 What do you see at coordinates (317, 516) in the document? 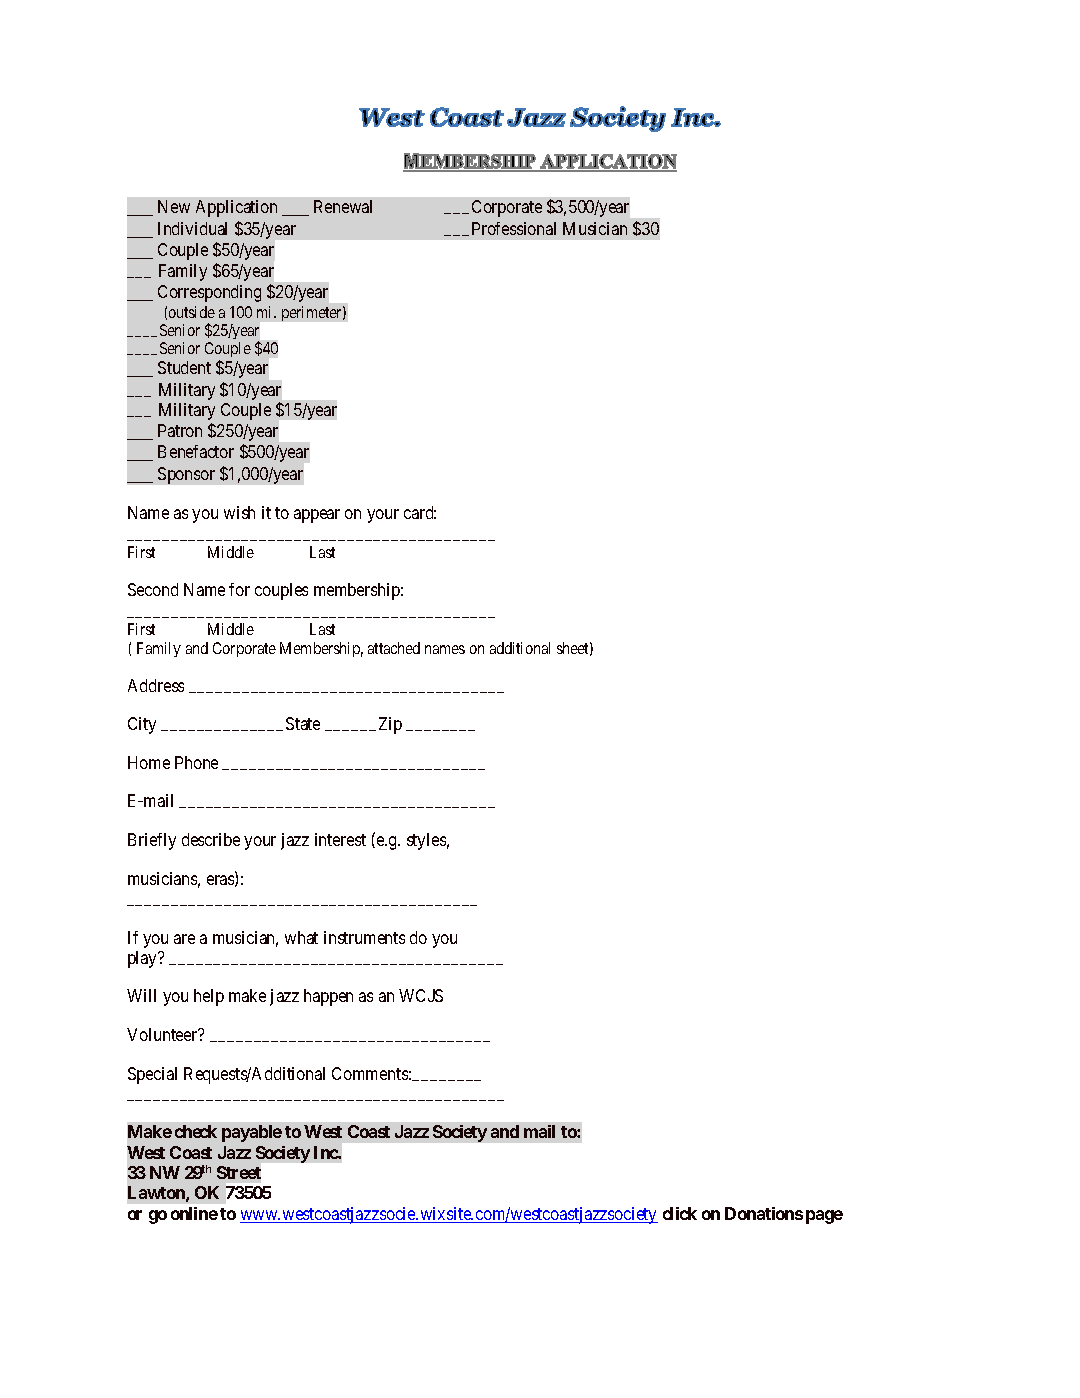
I see `appear` at bounding box center [317, 516].
